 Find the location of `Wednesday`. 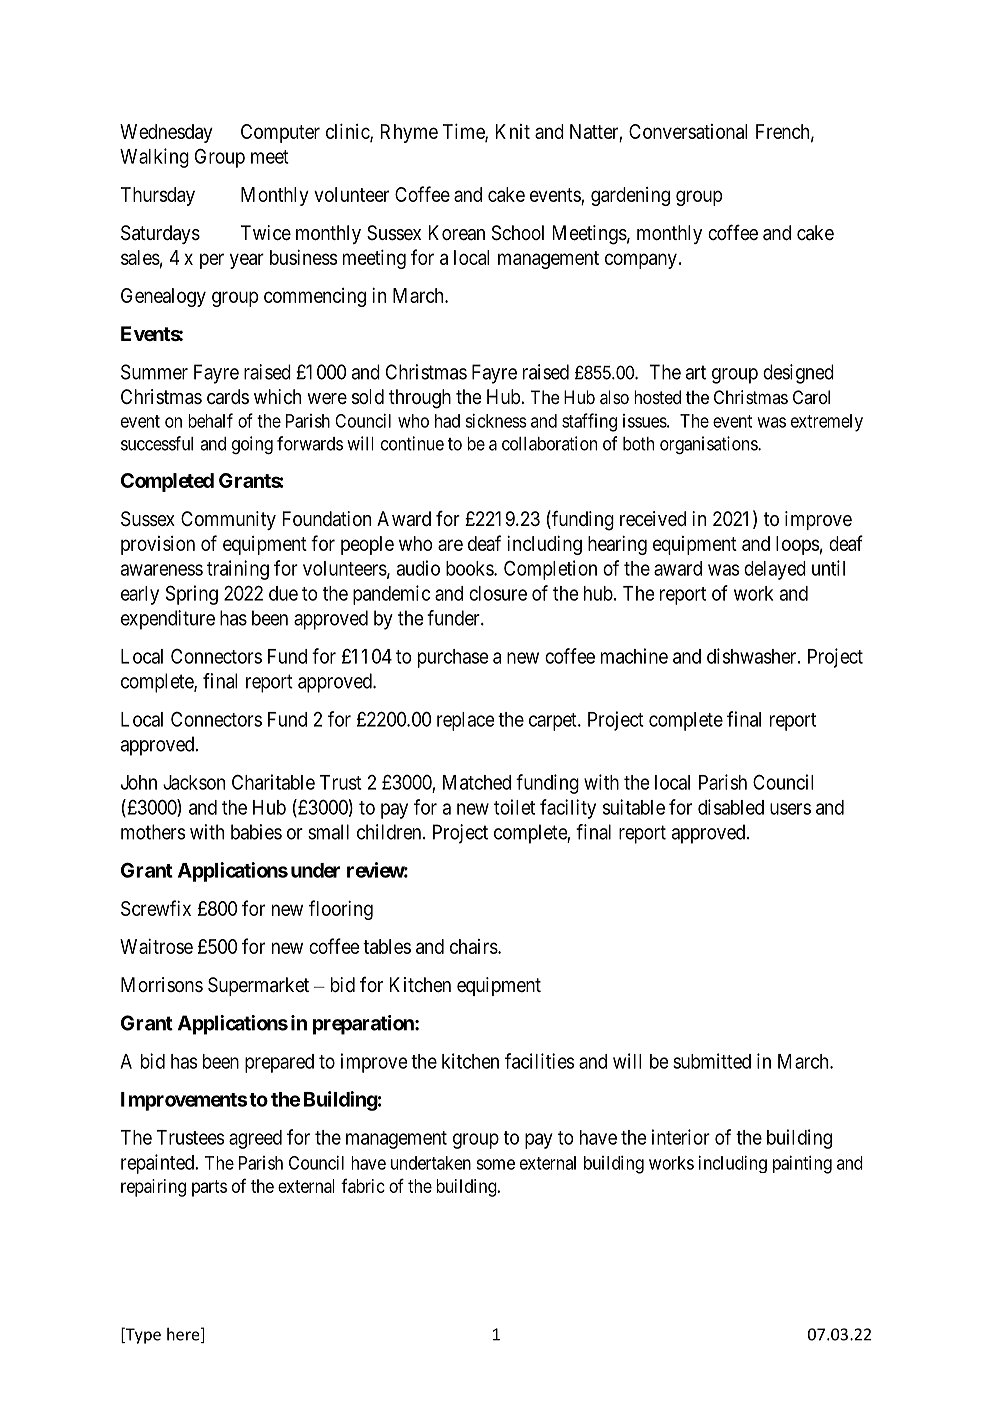

Wednesday is located at coordinates (166, 133).
